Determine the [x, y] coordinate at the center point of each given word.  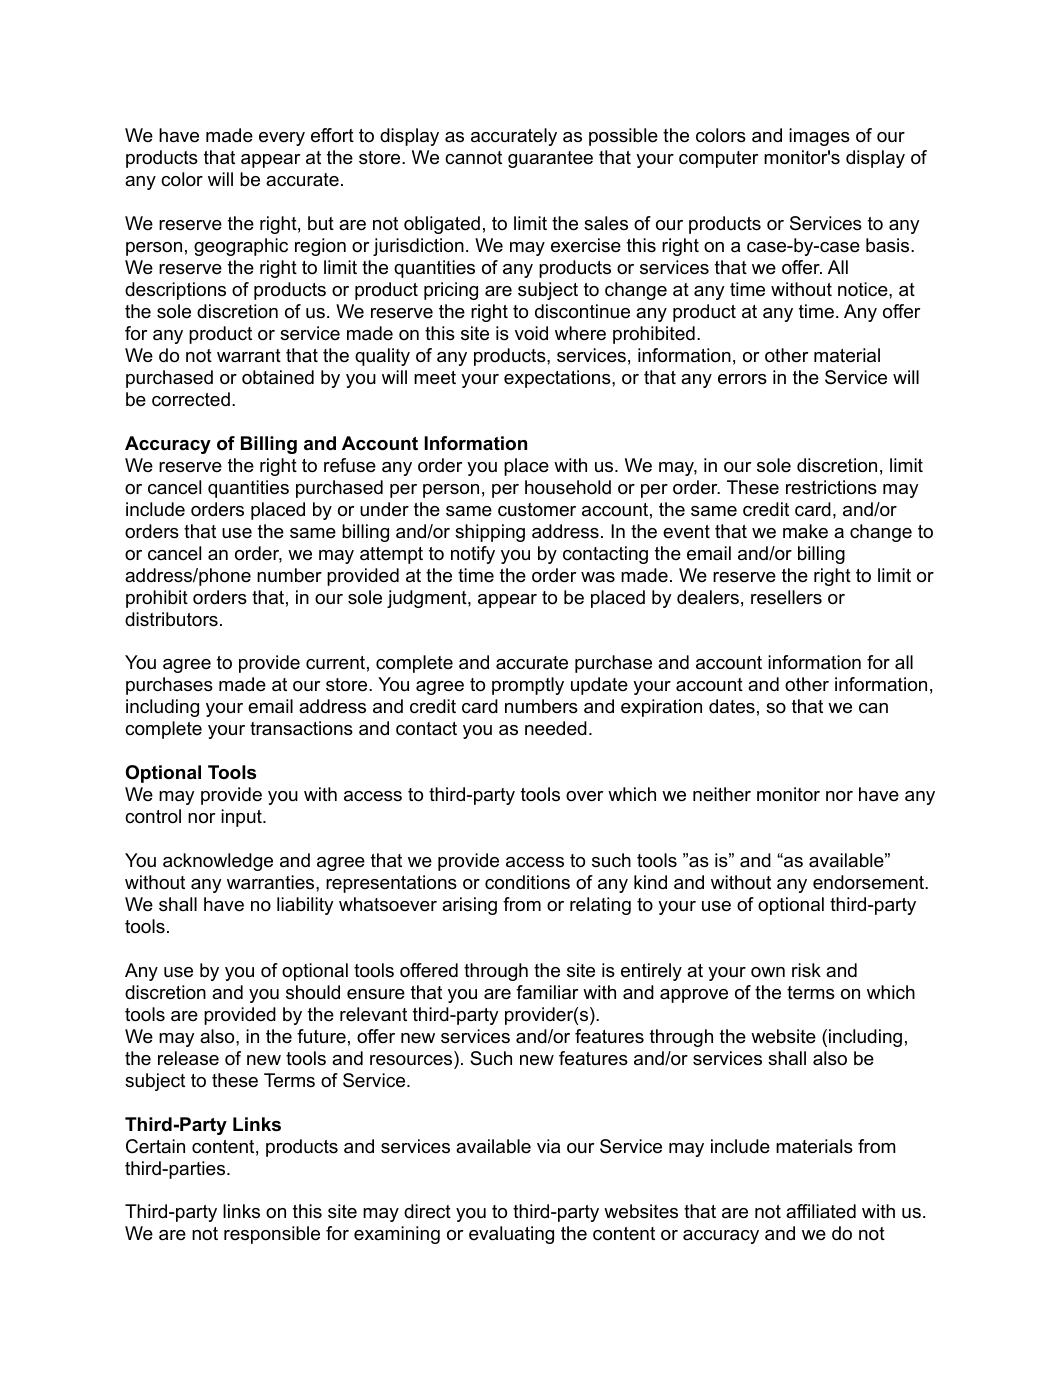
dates [732, 706]
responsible [272, 1235]
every [282, 139]
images [819, 137]
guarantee [550, 159]
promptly [528, 686]
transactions [301, 728]
